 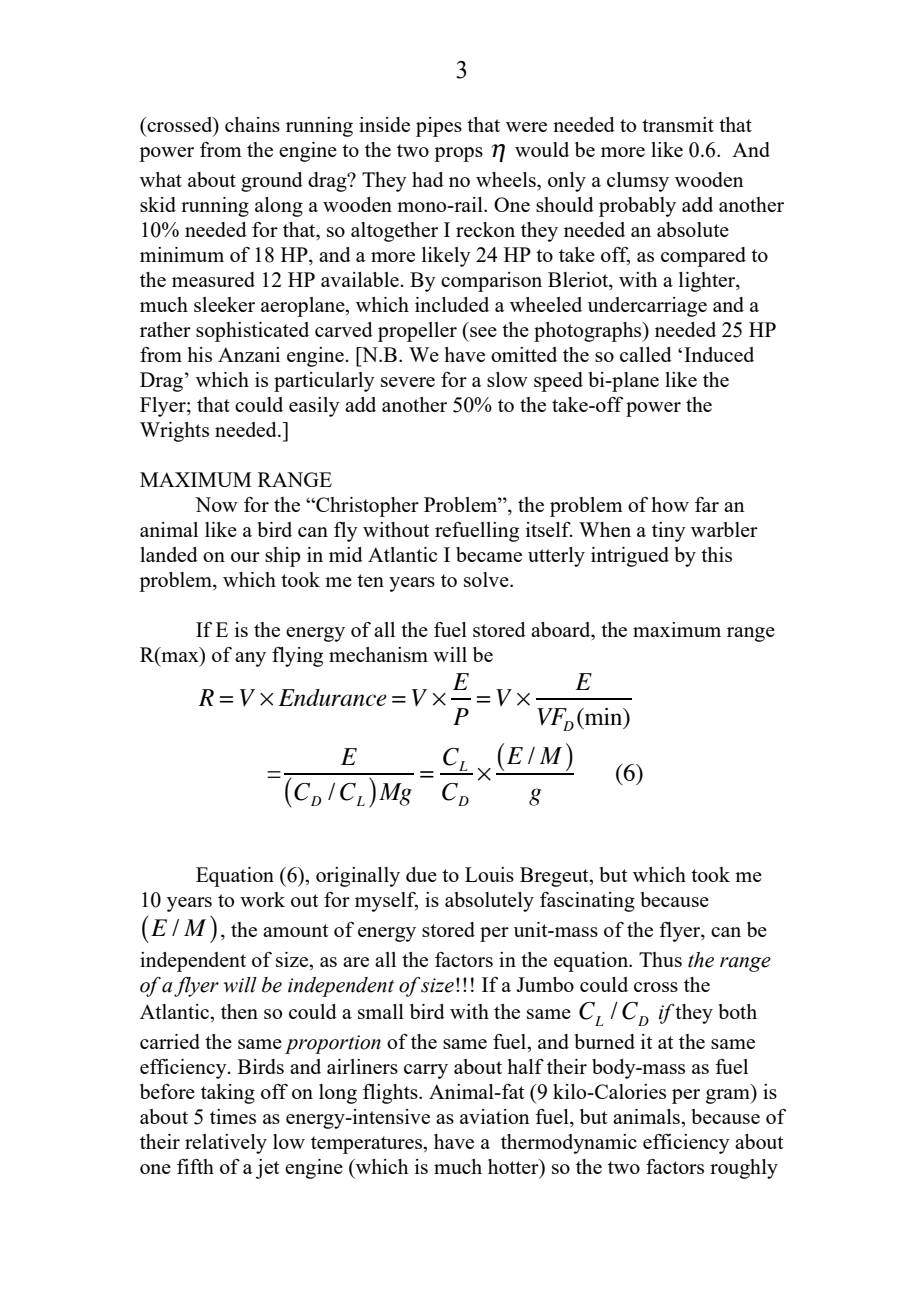 I want to click on fascinating, so click(x=587, y=902).
